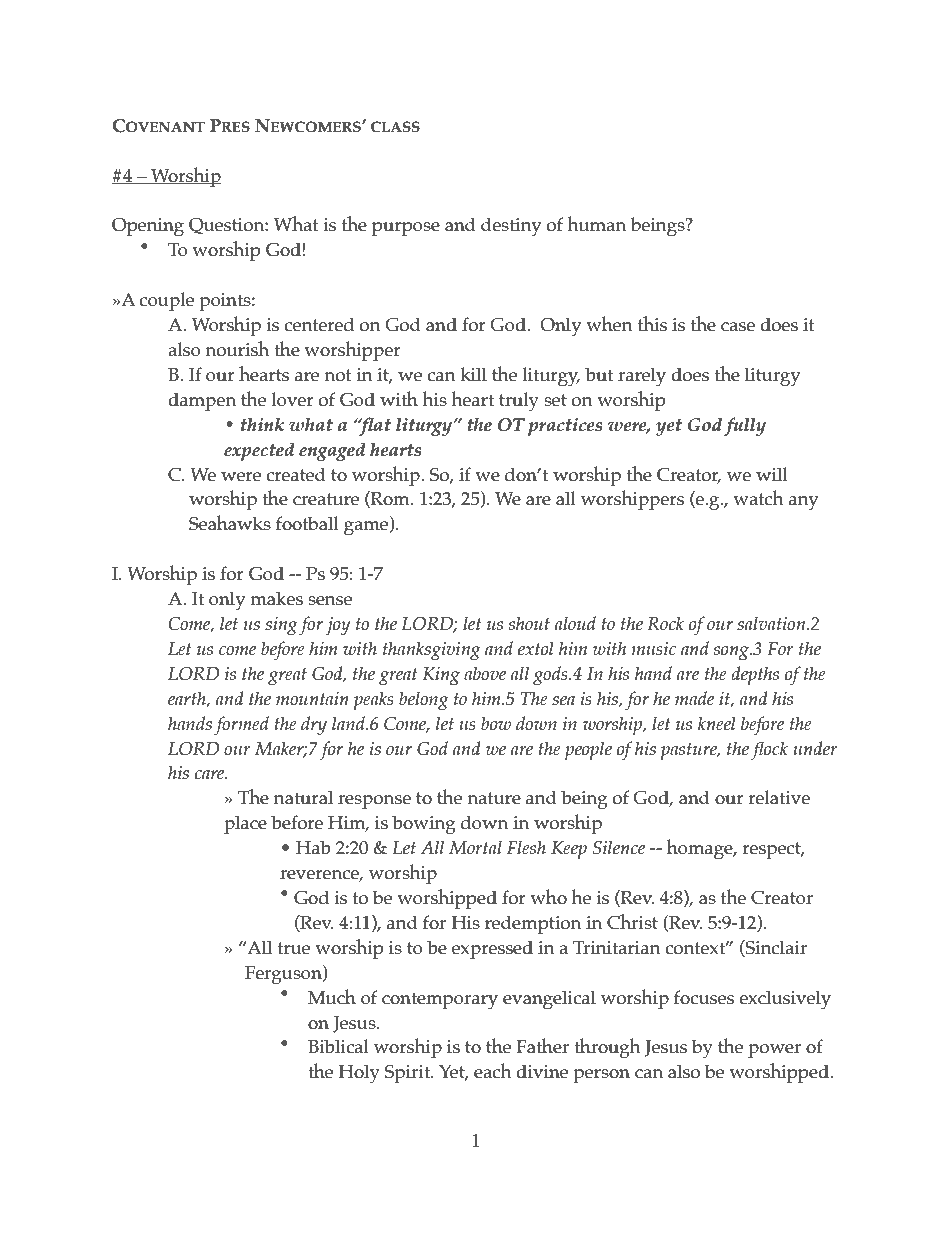 The image size is (952, 1233). What do you see at coordinates (717, 723) in the screenshot?
I see `kneel` at bounding box center [717, 723].
